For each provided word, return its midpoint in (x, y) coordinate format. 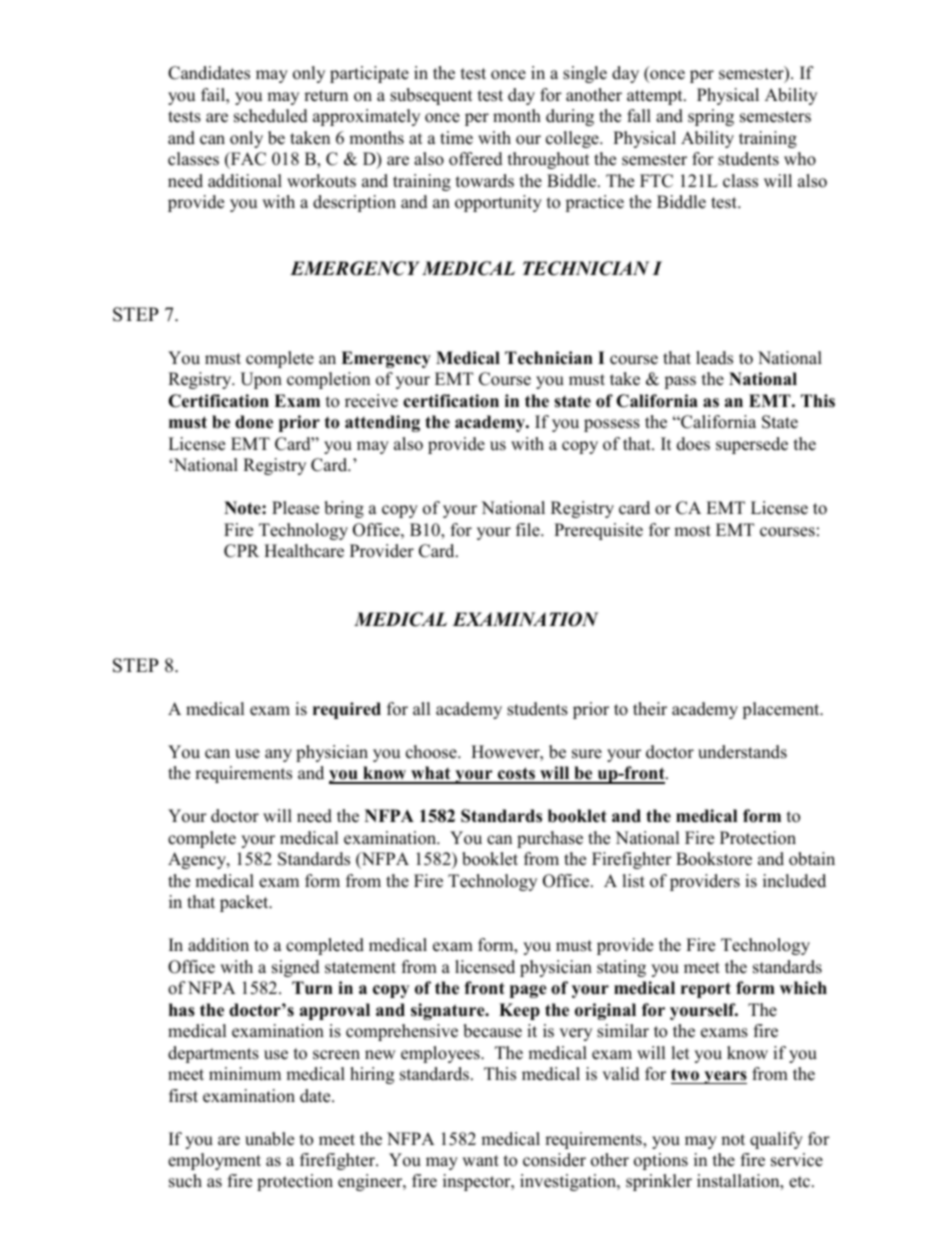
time (456, 138)
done (254, 422)
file (529, 530)
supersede (752, 445)
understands (742, 752)
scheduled (271, 116)
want (480, 1160)
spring (711, 117)
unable (269, 1139)
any (278, 755)
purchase (550, 839)
